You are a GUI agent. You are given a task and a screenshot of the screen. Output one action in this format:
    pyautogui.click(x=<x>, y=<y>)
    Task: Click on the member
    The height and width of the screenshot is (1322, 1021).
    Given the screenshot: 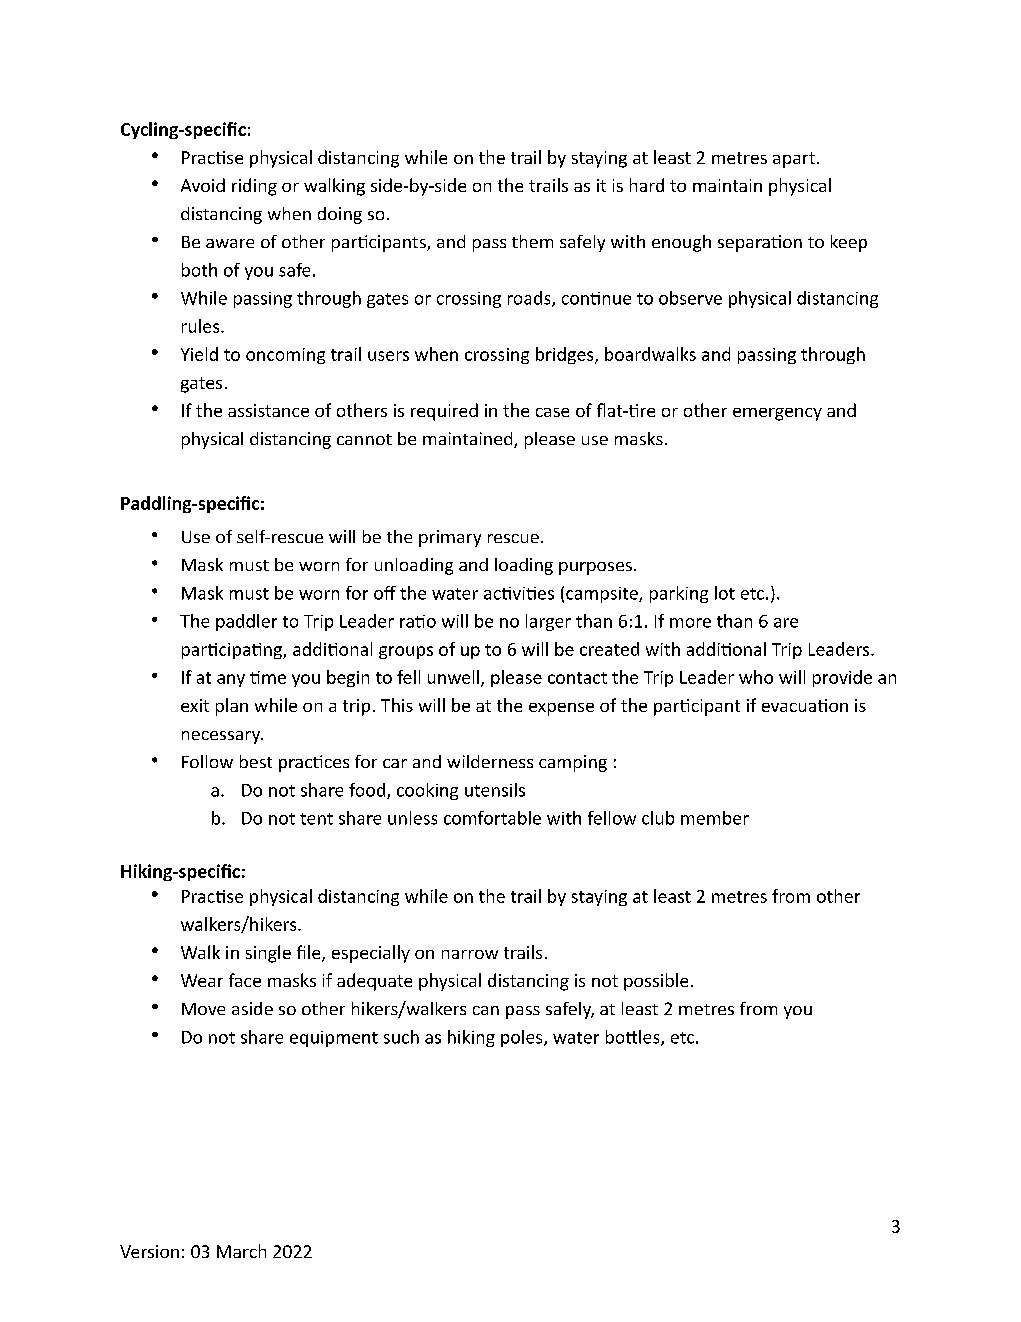 What is the action you would take?
    pyautogui.click(x=715, y=818)
